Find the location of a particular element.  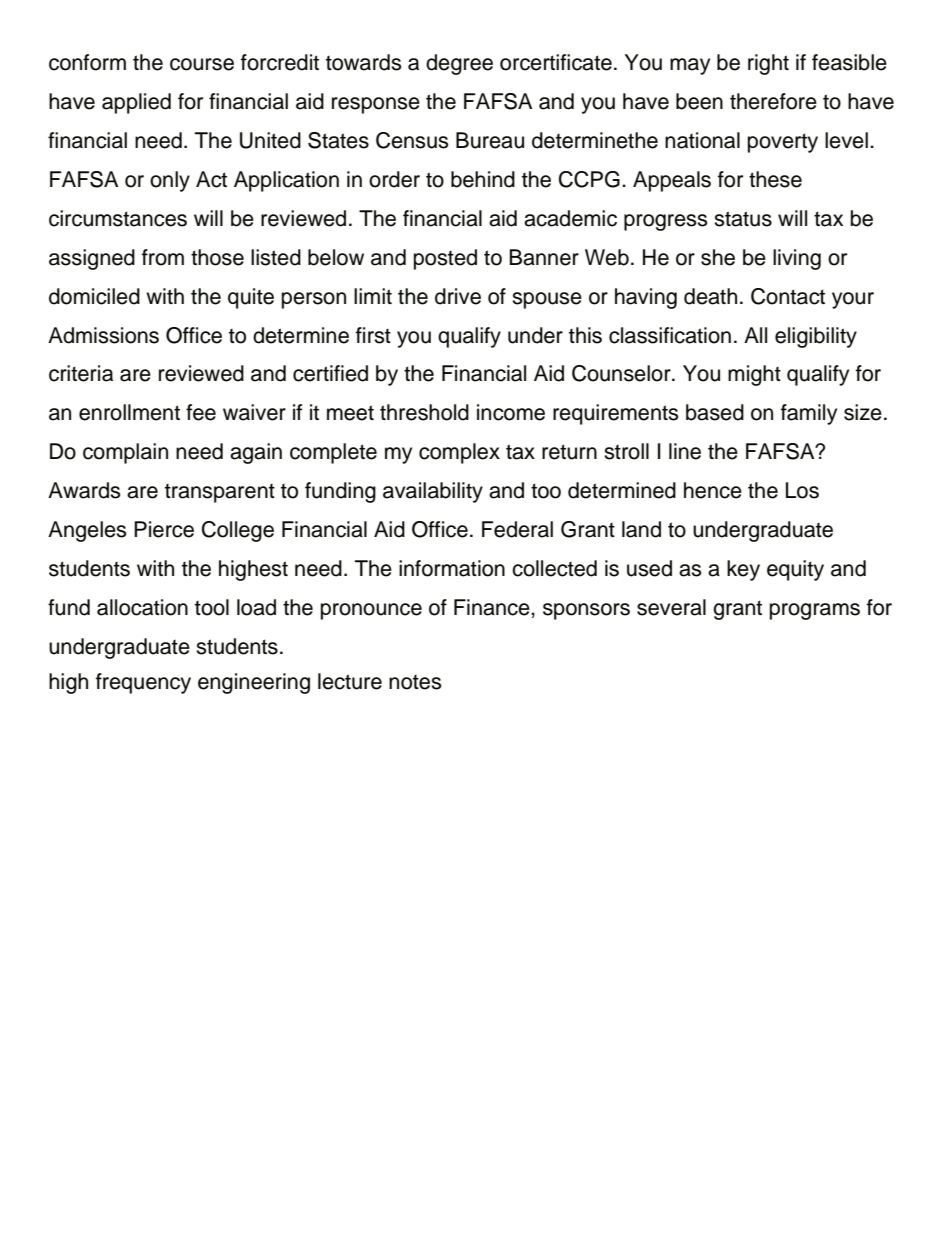

right is located at coordinates (768, 64).
